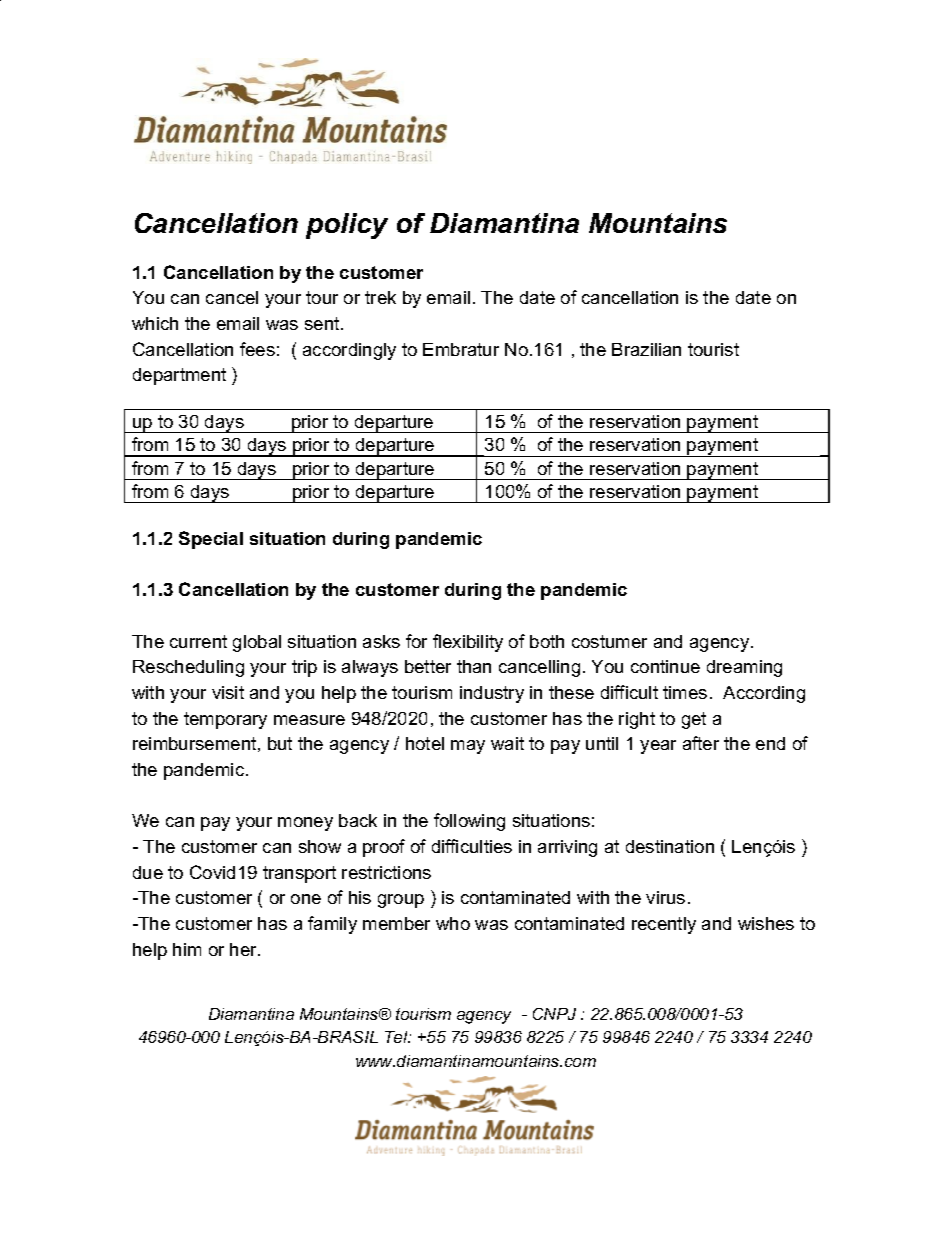 This image has height=1233, width=952. Describe the element at coordinates (347, 226) in the image. I see `policy` at that location.
